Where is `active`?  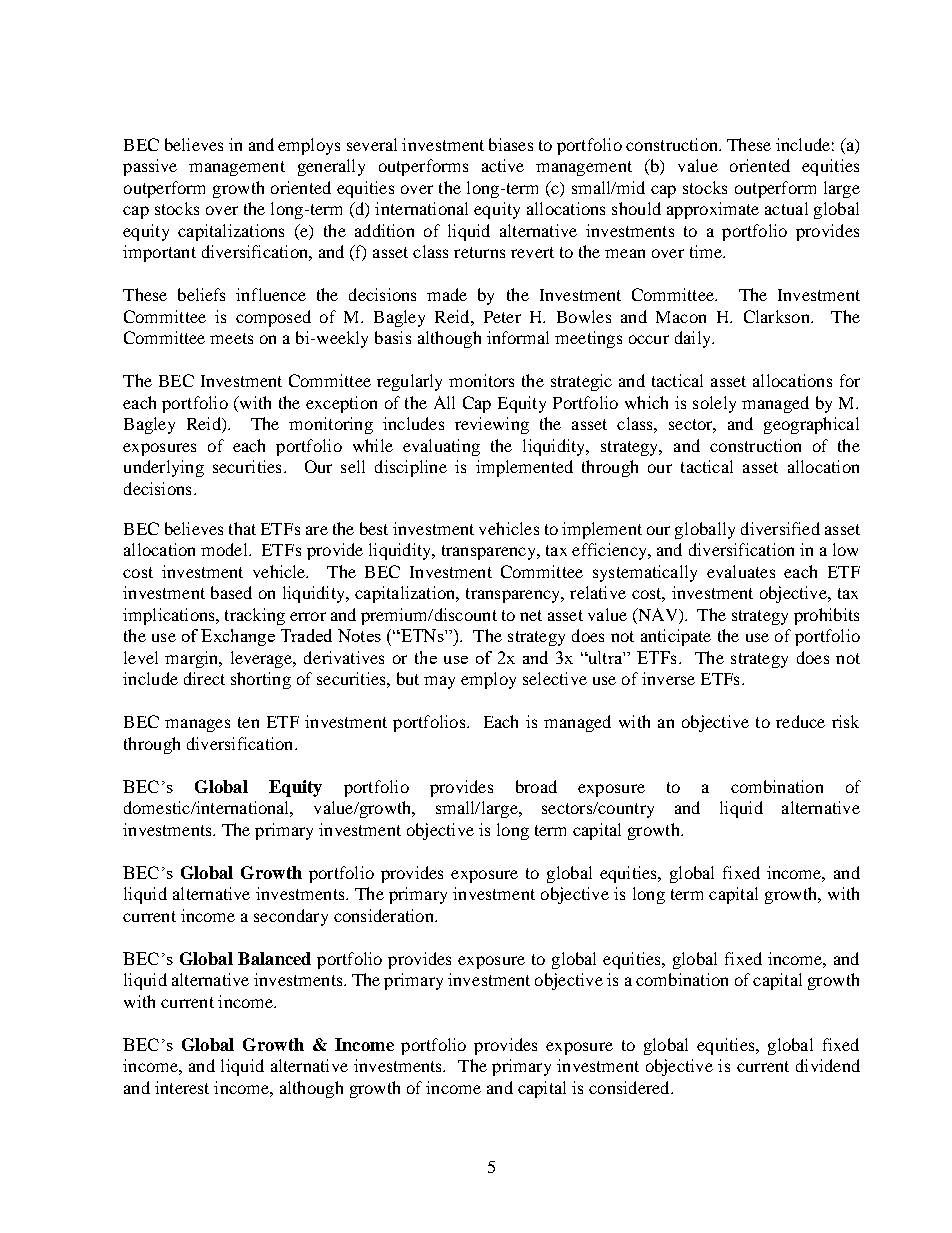
active is located at coordinates (503, 165).
